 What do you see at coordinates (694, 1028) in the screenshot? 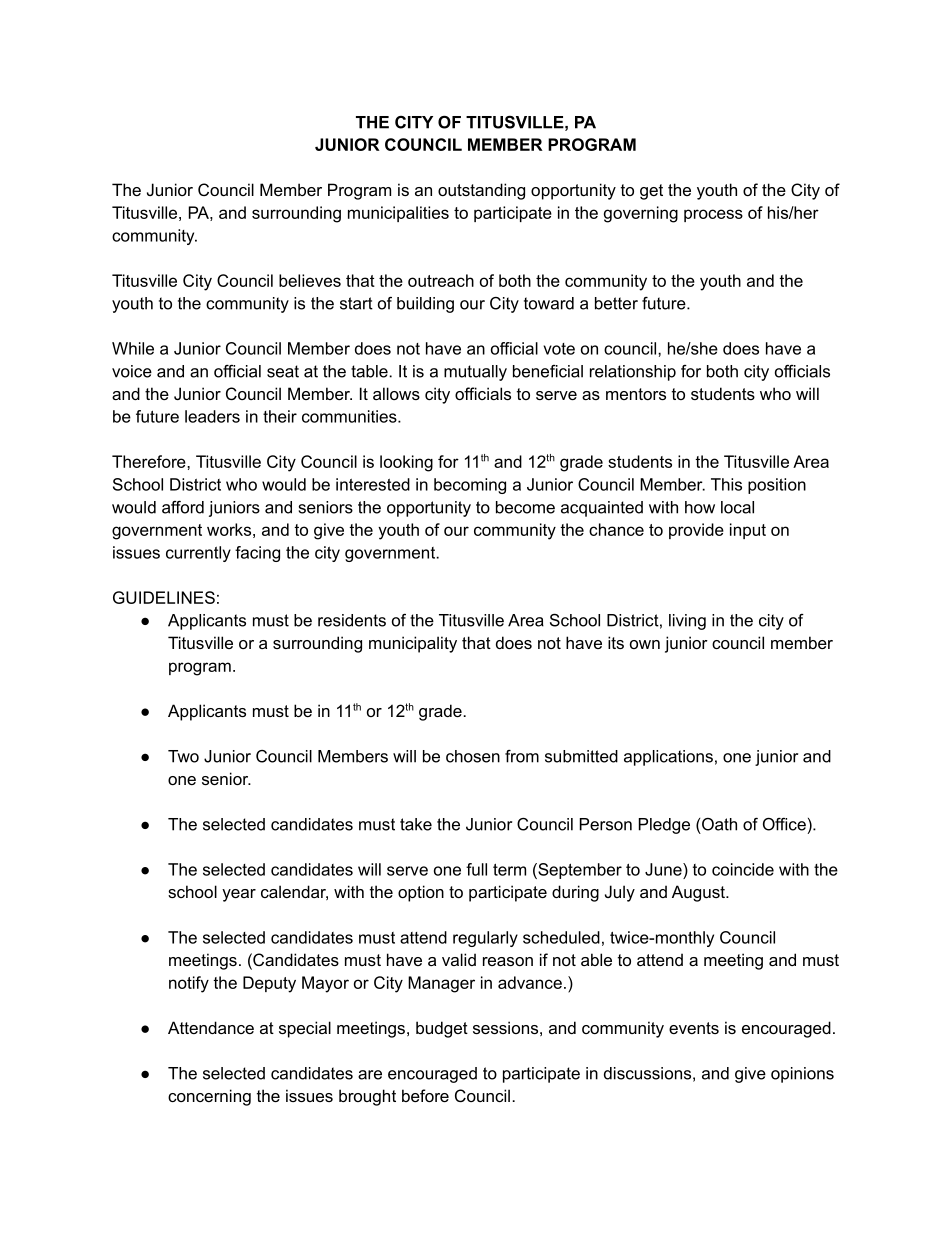
I see `events` at bounding box center [694, 1028].
